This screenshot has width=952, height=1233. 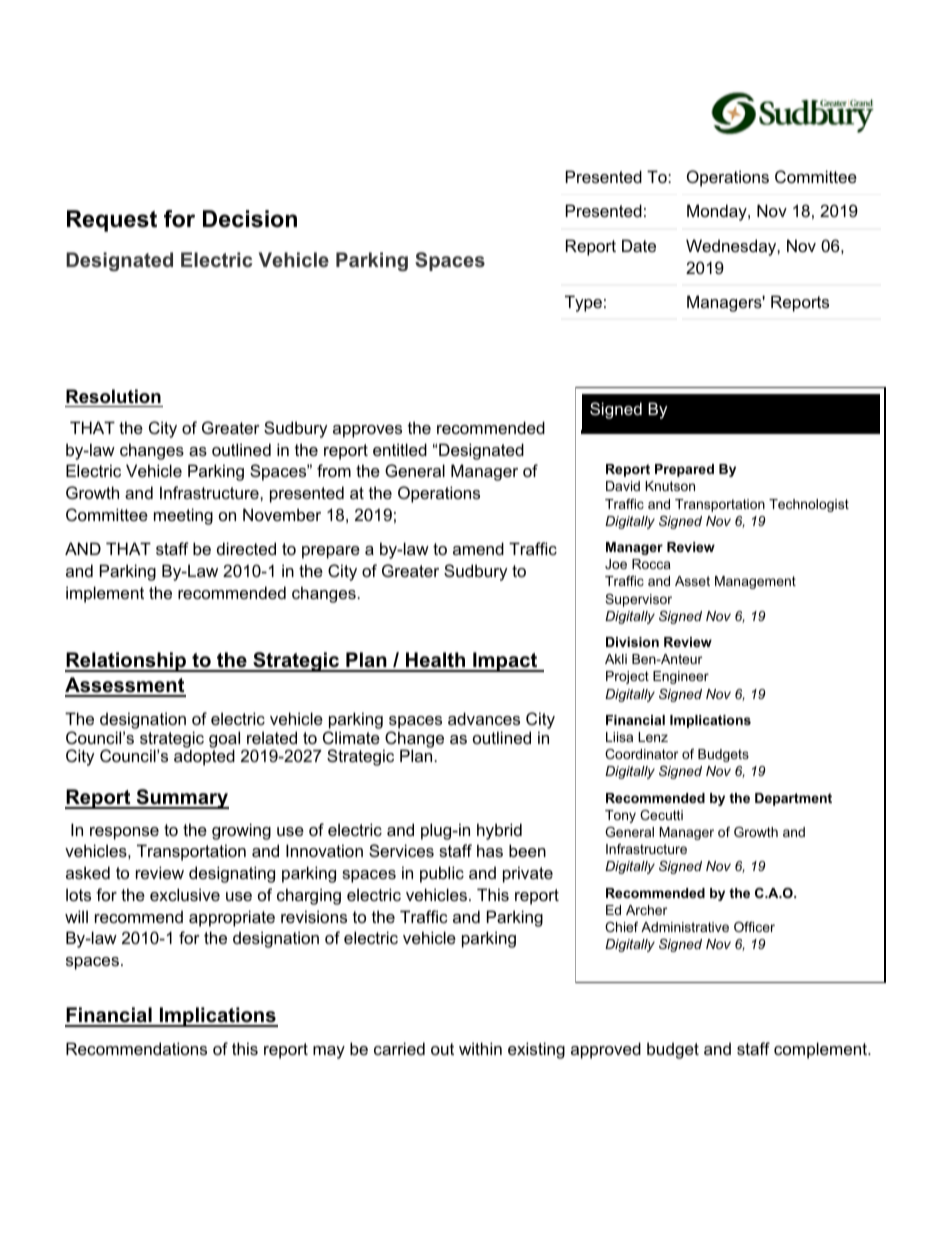 What do you see at coordinates (204, 757) in the screenshot?
I see `adopted` at bounding box center [204, 757].
